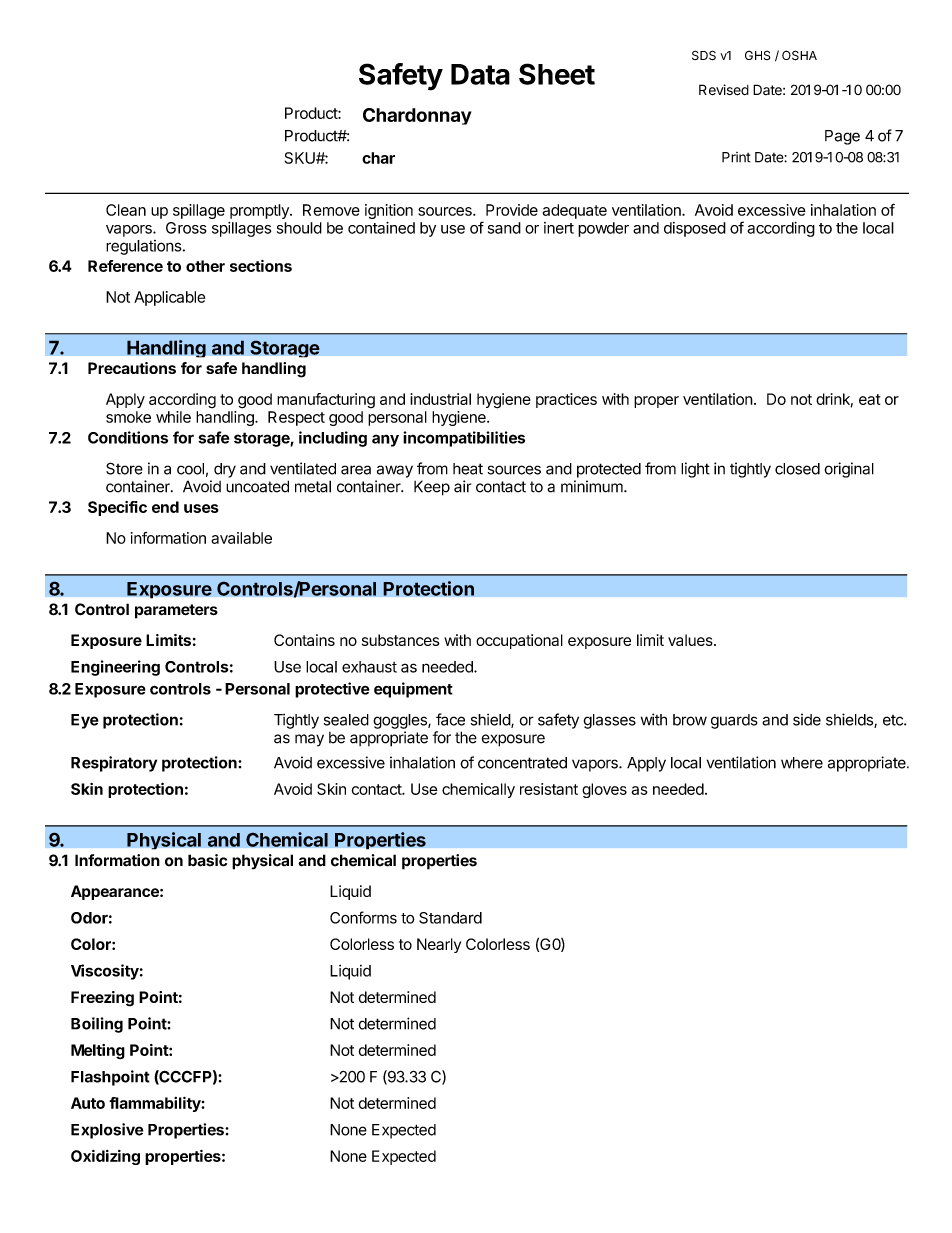  What do you see at coordinates (691, 640) in the screenshot?
I see `values` at bounding box center [691, 640].
